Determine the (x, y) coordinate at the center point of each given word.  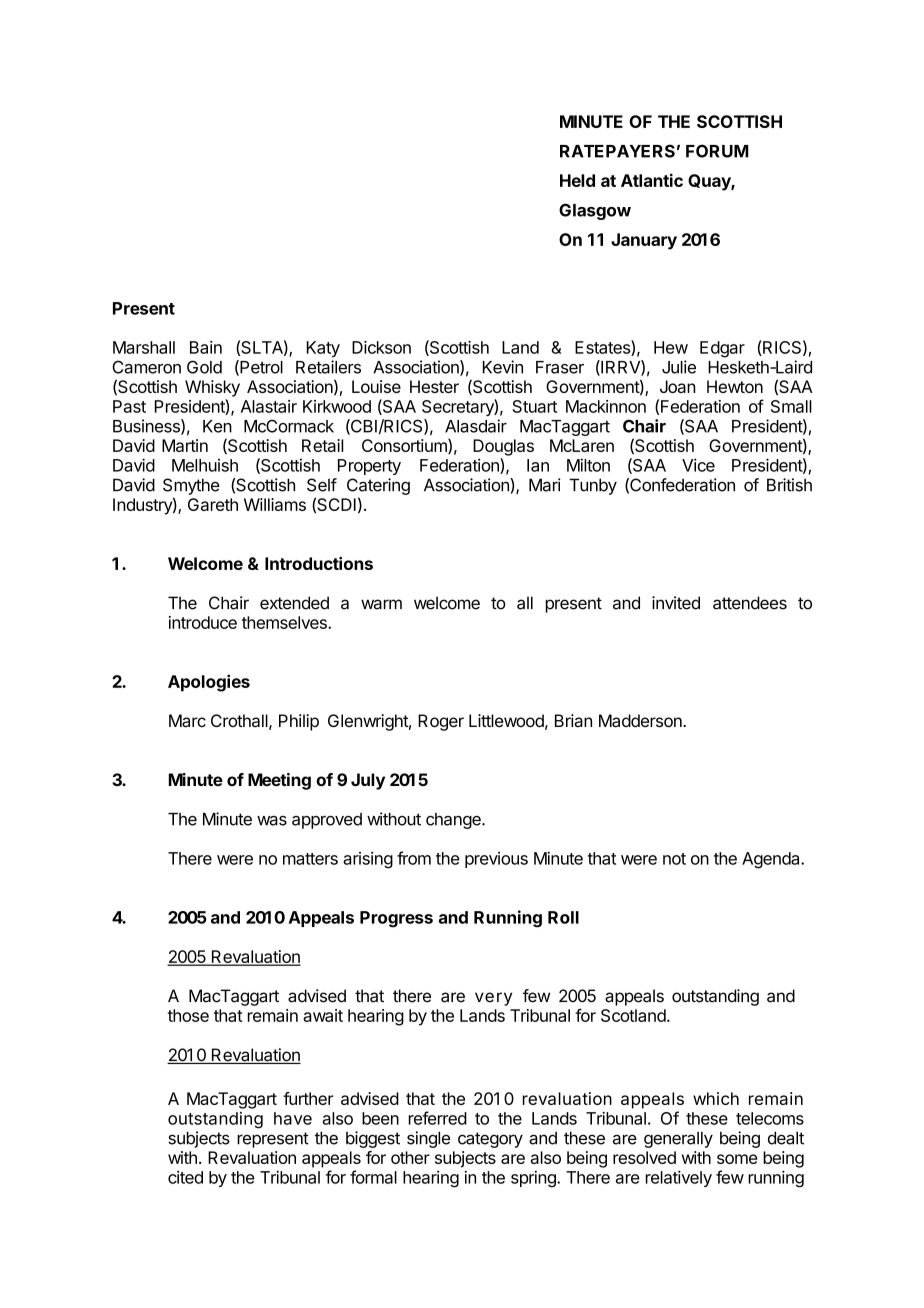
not (674, 859)
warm (381, 604)
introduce (203, 622)
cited (185, 1177)
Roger (441, 722)
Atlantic (652, 180)
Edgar (722, 349)
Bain (206, 347)
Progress (396, 919)
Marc (187, 721)
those (188, 1015)
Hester (434, 386)
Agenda (772, 860)
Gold (204, 367)
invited (676, 603)
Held (577, 180)
